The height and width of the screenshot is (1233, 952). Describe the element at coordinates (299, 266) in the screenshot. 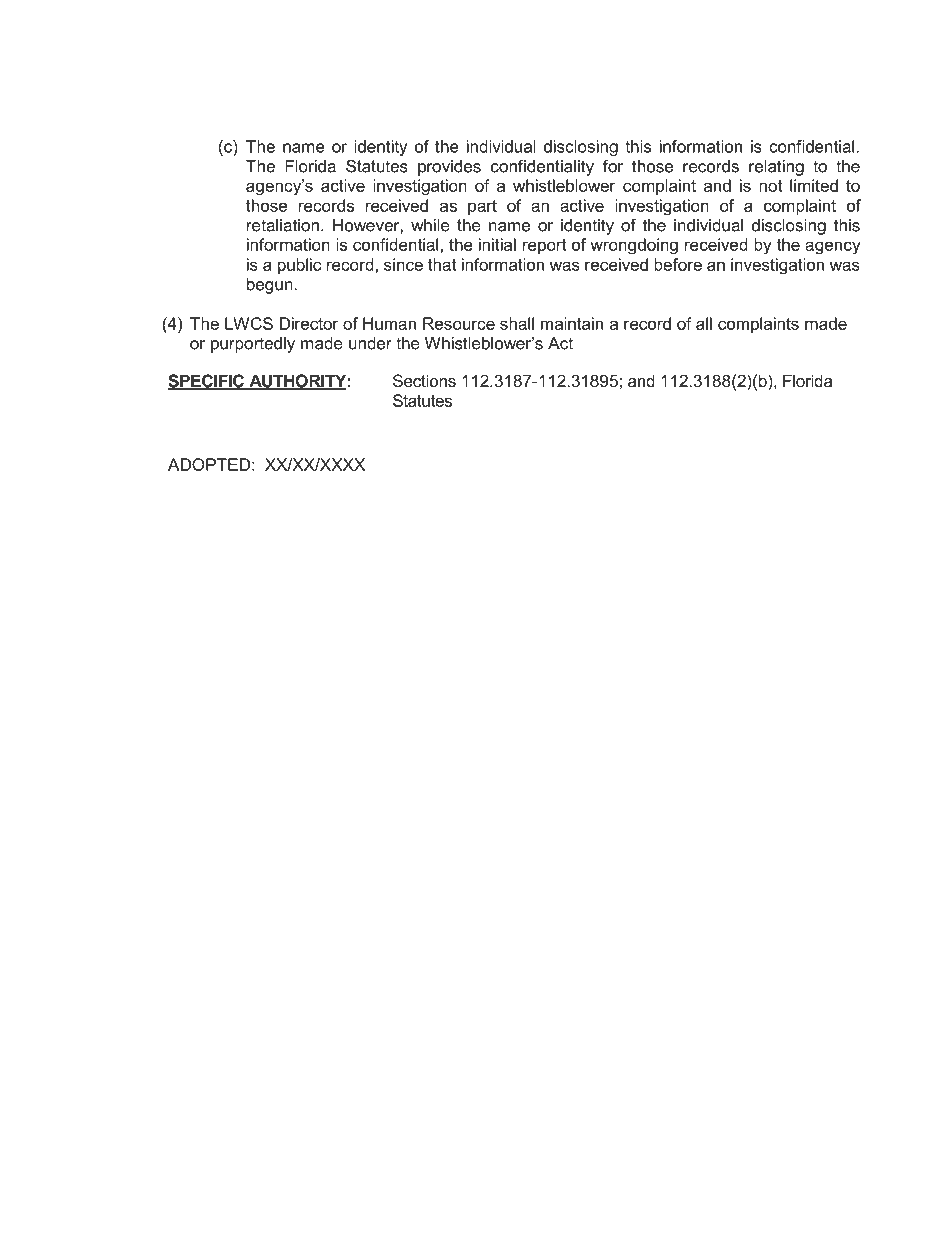

I see `public` at that location.
